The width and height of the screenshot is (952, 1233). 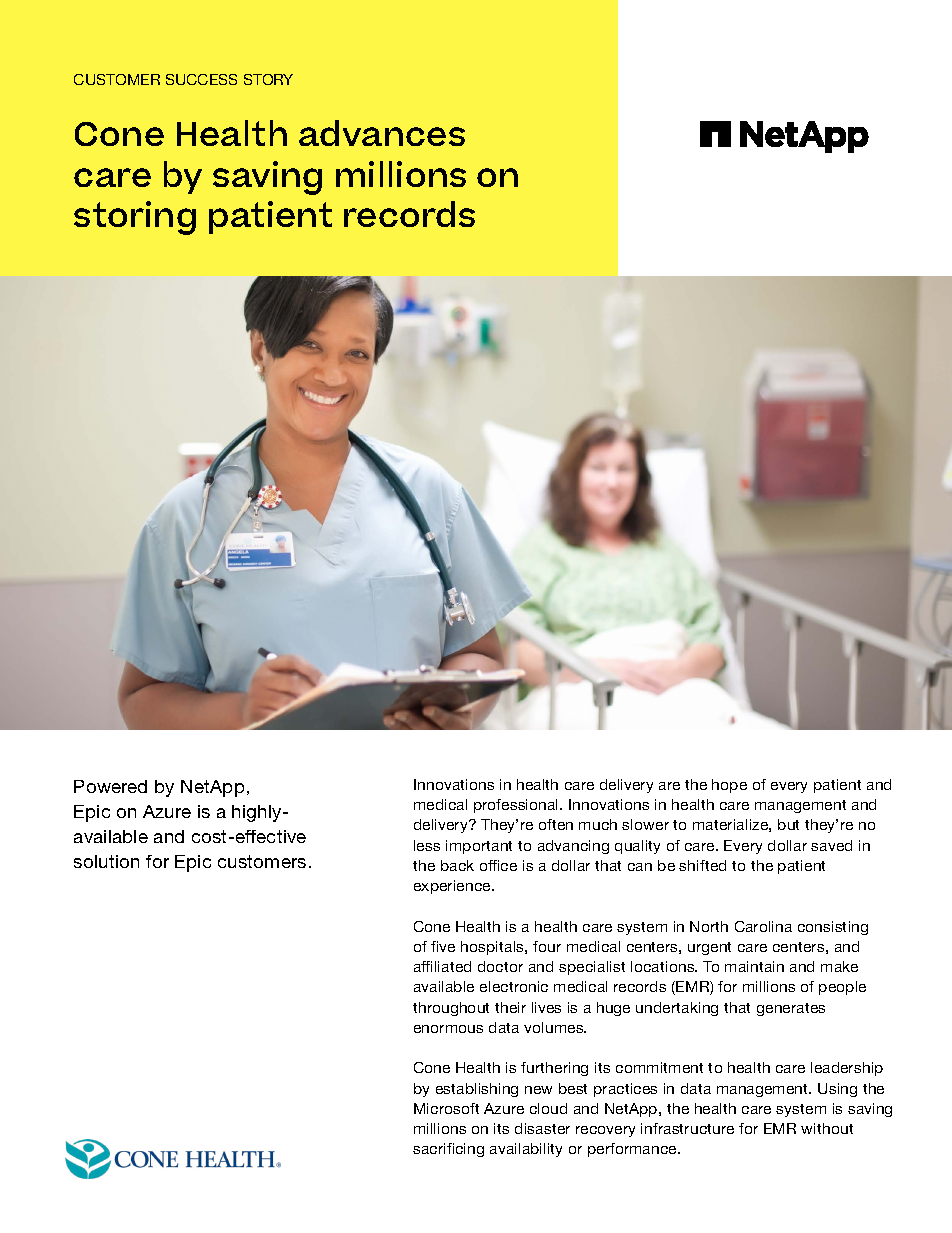 What do you see at coordinates (788, 824) in the screenshot?
I see `but` at bounding box center [788, 824].
